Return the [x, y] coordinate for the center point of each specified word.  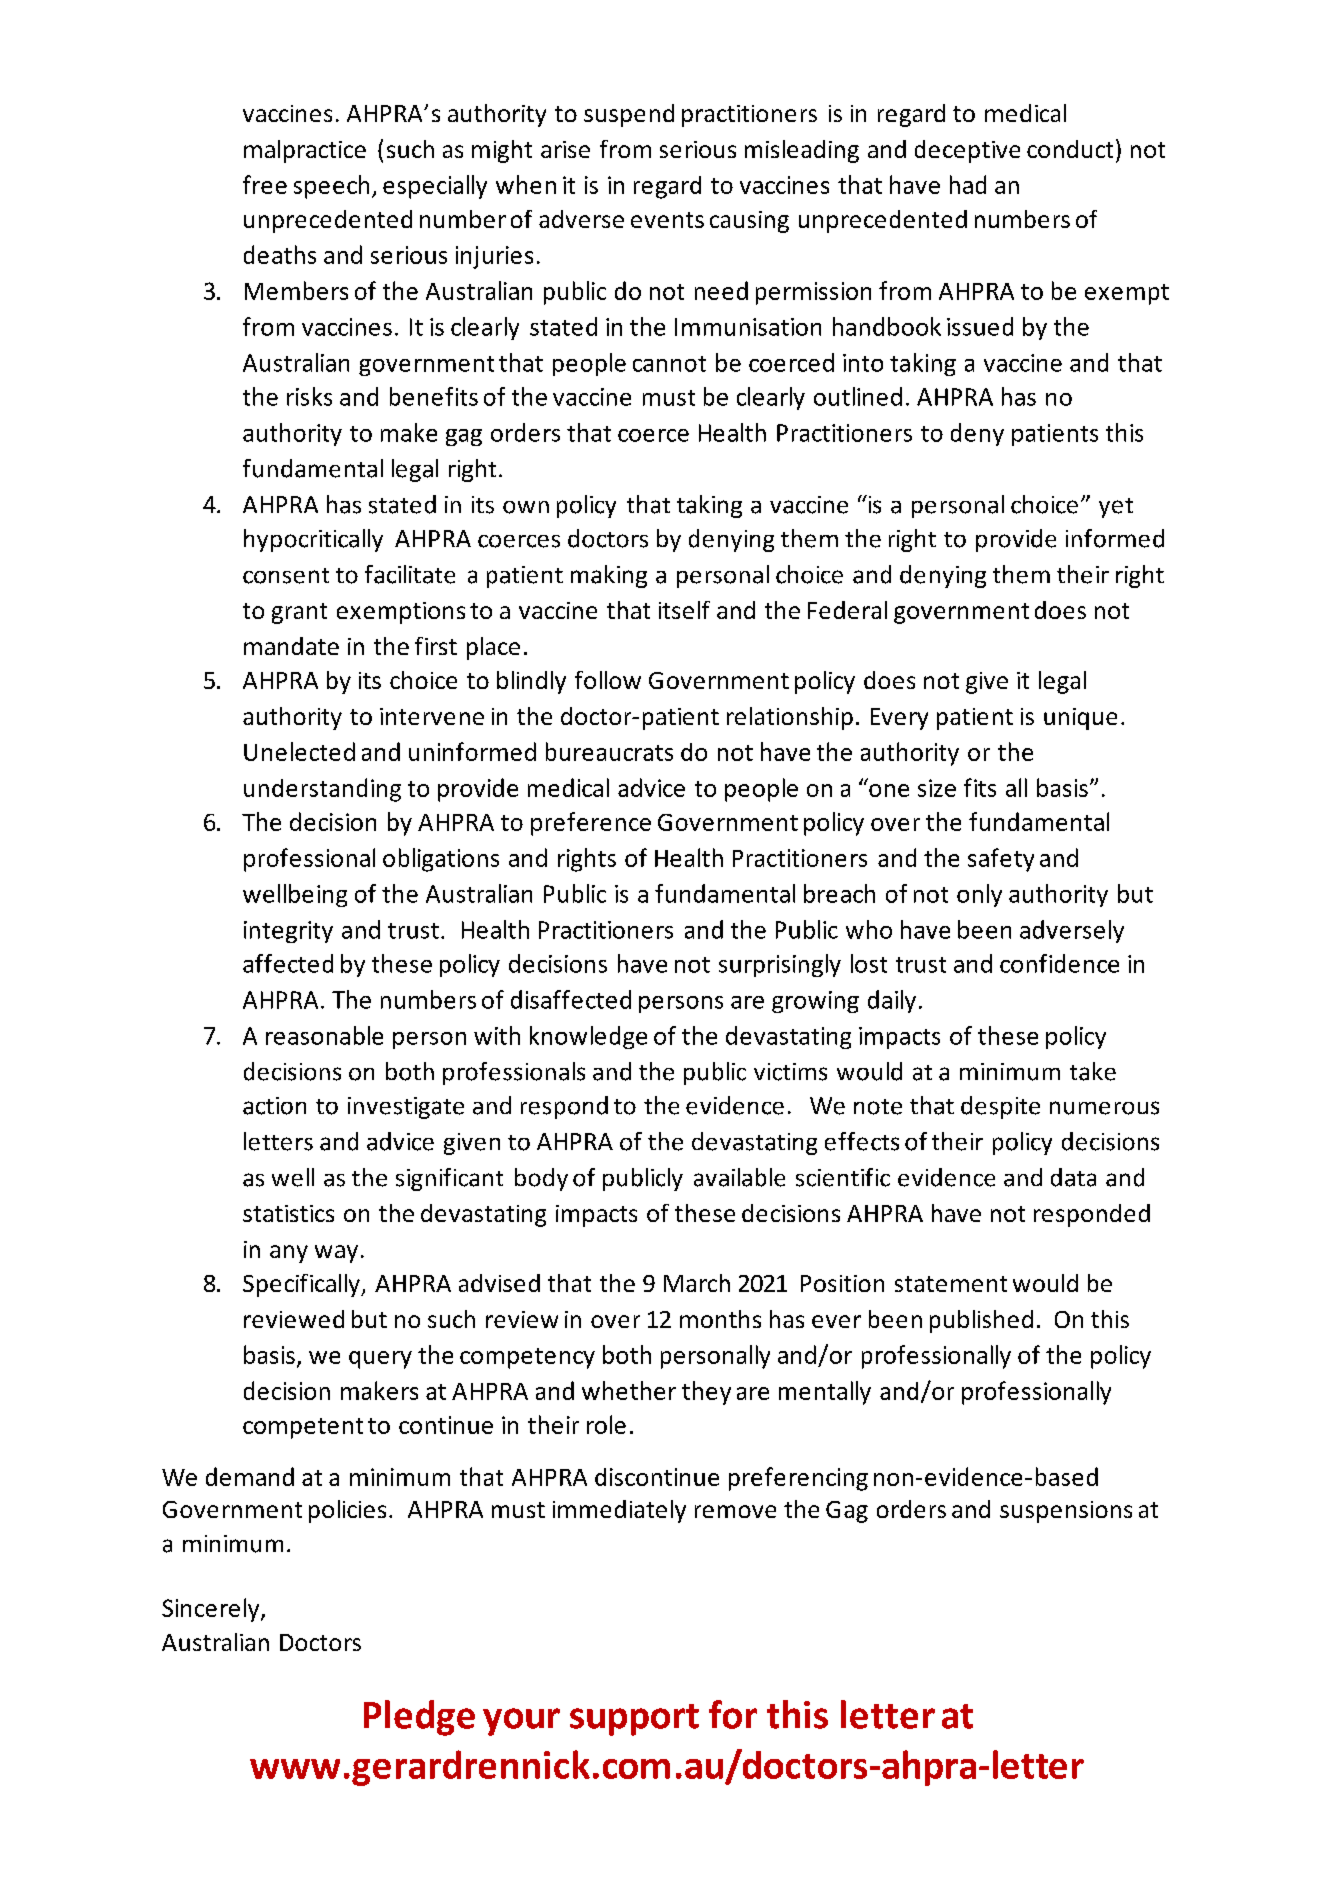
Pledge [419, 1718]
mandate [291, 646]
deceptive [967, 151]
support [634, 1720]
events [667, 220]
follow [608, 680]
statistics [288, 1213]
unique [1080, 719]
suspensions [1066, 1512]
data [1073, 1177]
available [739, 1177]
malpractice [305, 151]
